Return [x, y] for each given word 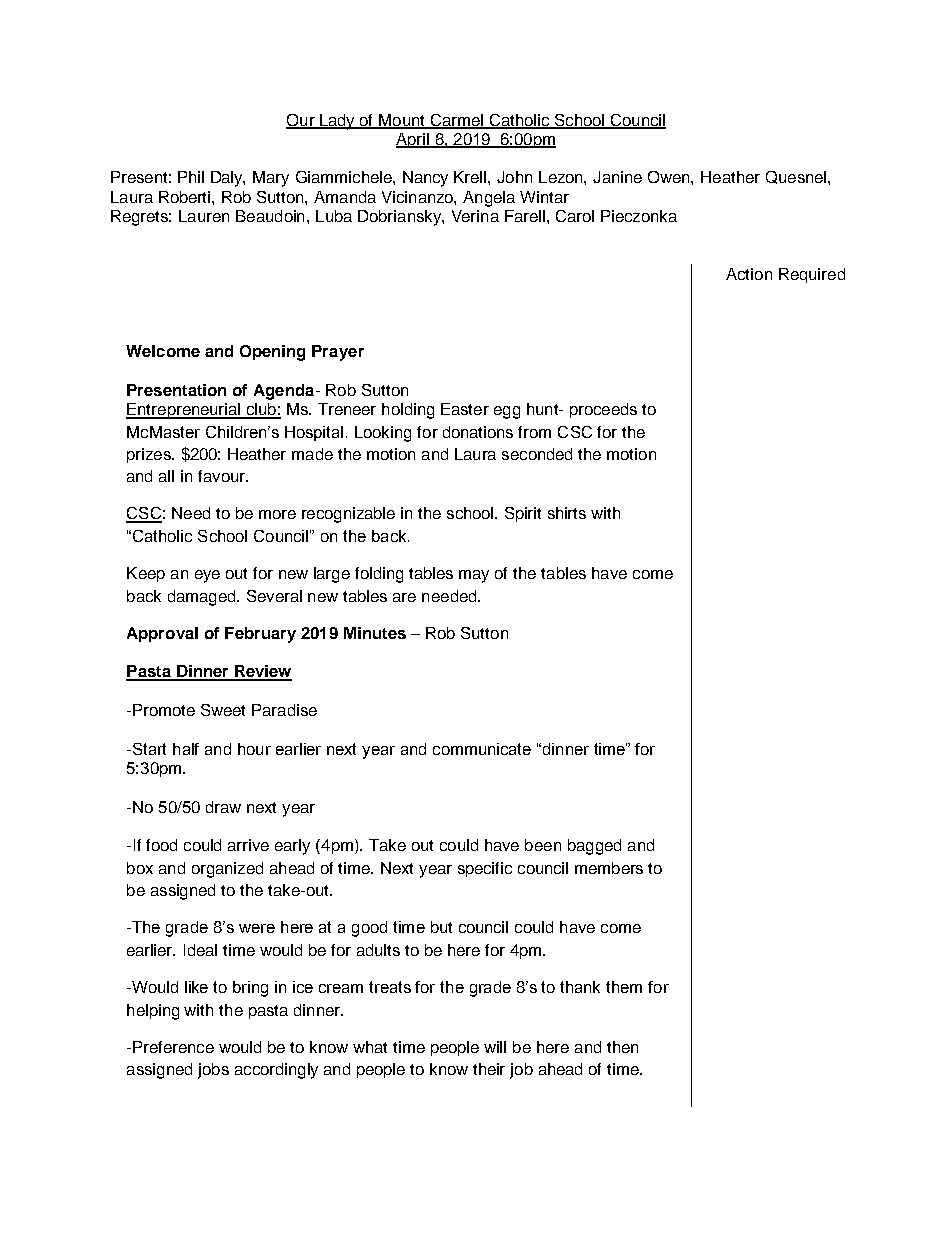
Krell [471, 177]
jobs [213, 1071]
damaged [203, 598]
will [495, 1047]
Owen [670, 177]
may [474, 576]
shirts [567, 513]
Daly [228, 179]
